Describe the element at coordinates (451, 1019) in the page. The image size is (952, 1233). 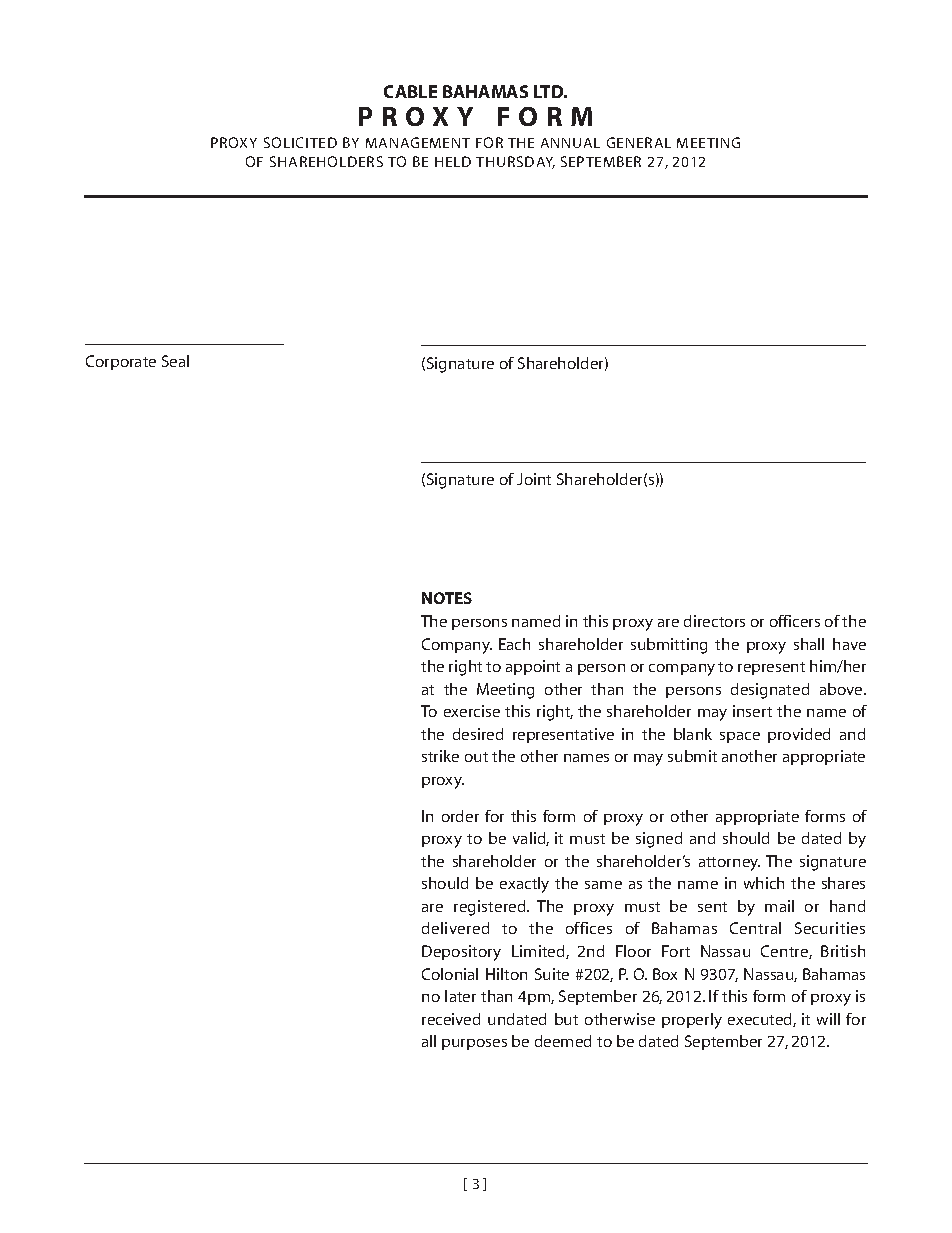
I see `received` at that location.
